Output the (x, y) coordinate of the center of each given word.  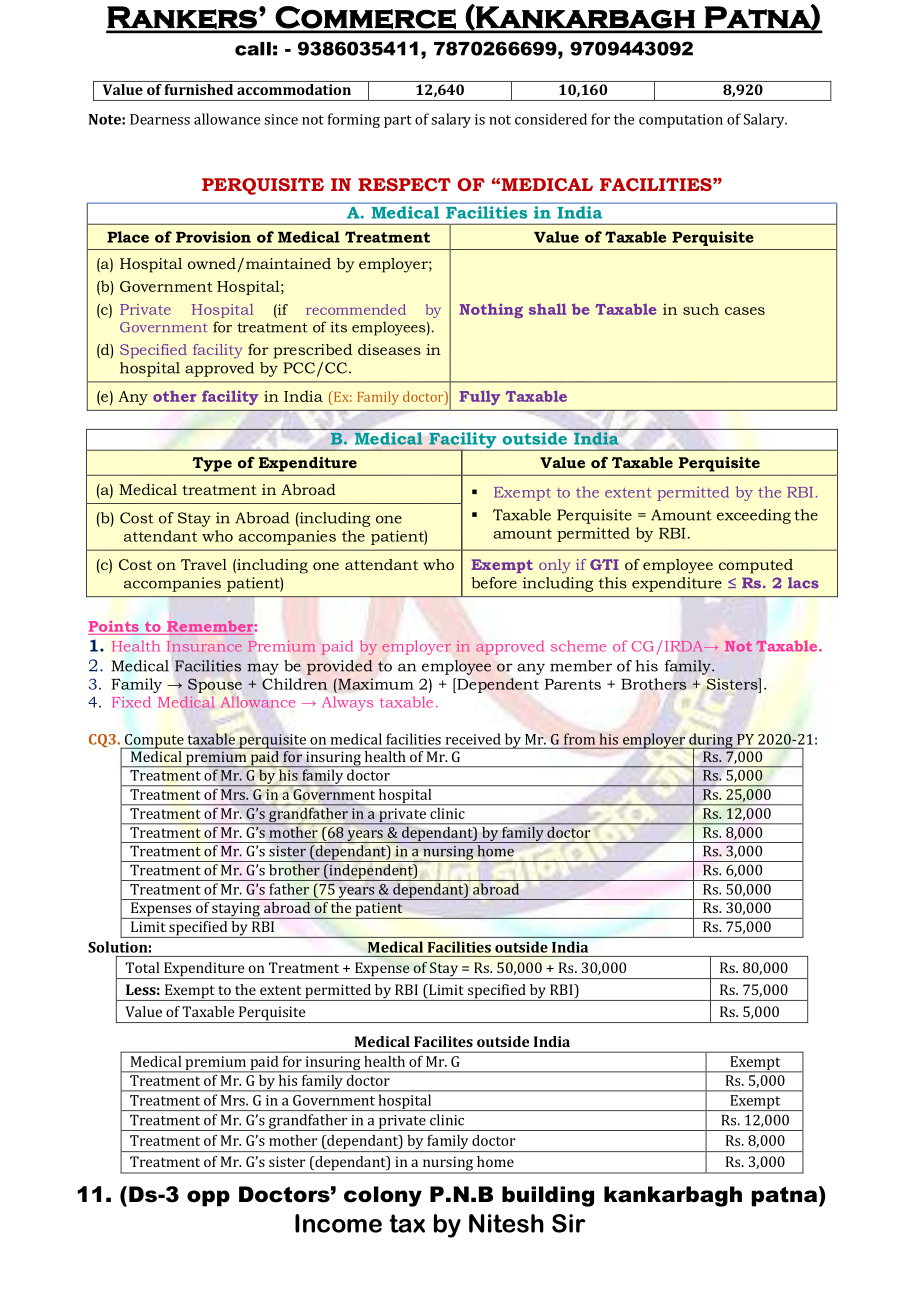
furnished (199, 89)
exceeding (754, 516)
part (398, 121)
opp (208, 1198)
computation (681, 121)
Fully (480, 397)
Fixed (131, 702)
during (711, 741)
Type (212, 464)
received (473, 739)
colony (383, 1196)
